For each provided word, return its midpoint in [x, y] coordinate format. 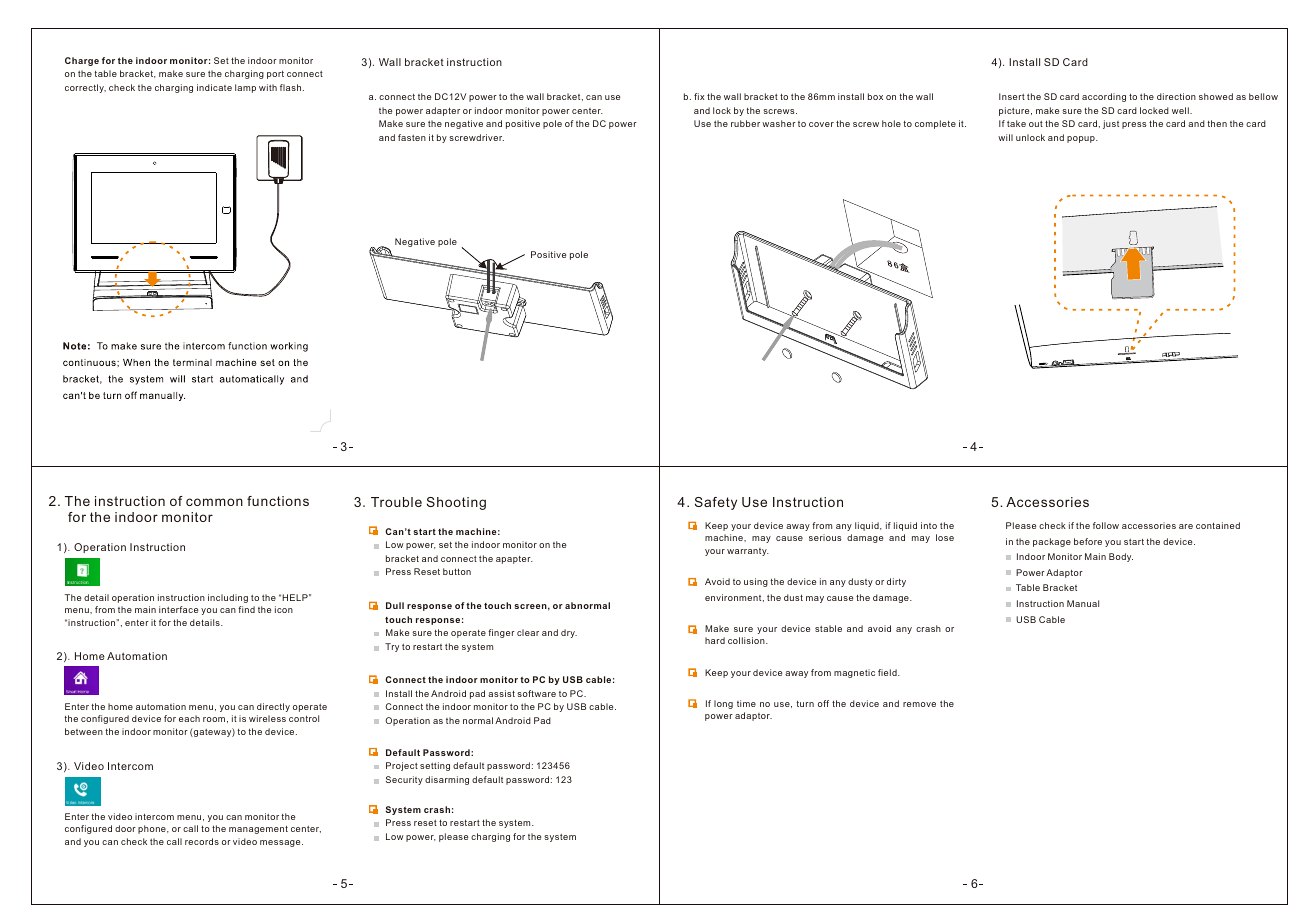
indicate [214, 87]
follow [1106, 525]
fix [699, 96]
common [214, 502]
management [258, 829]
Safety [716, 503]
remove [919, 704]
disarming [447, 780]
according [1104, 97]
